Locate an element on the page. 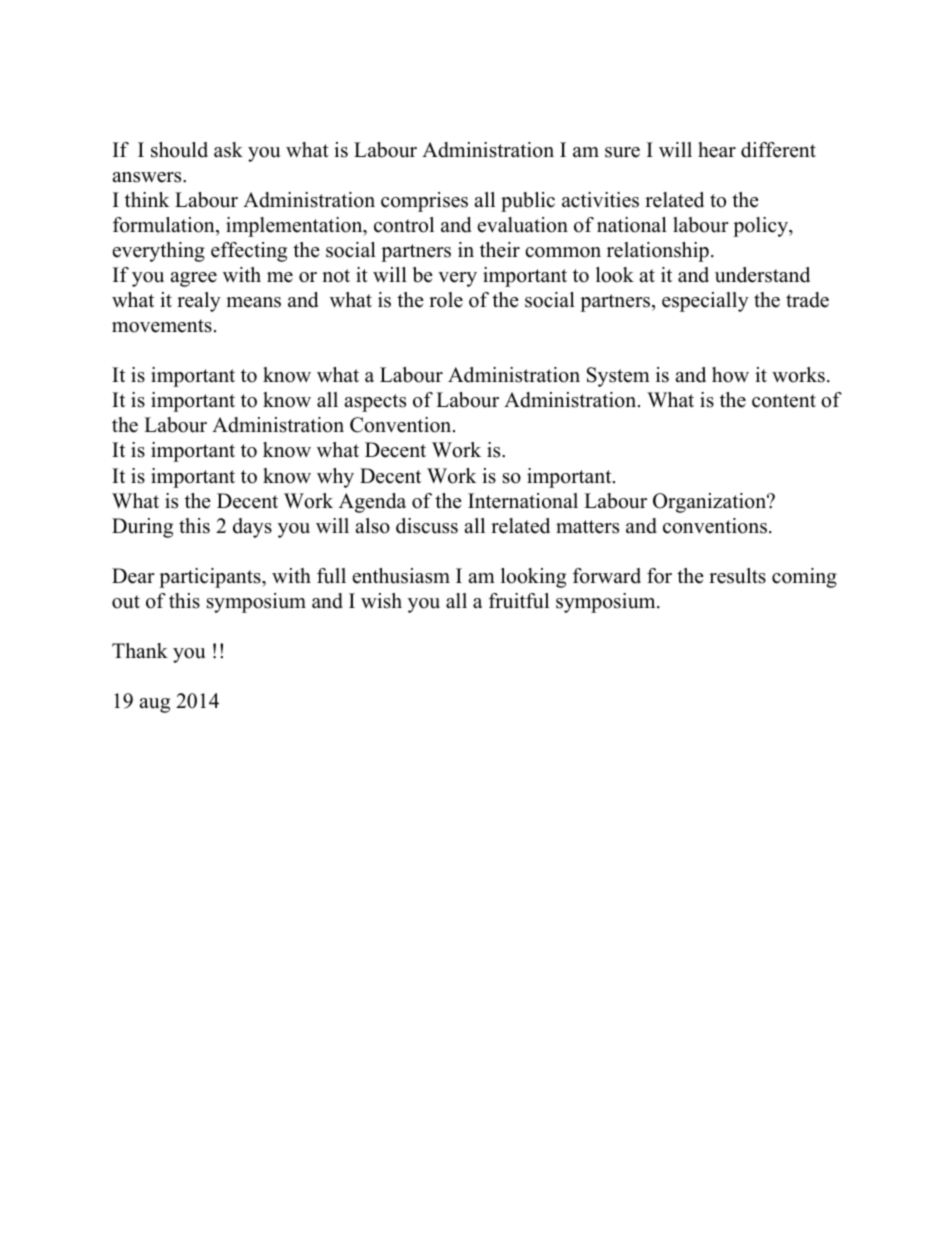 The image size is (952, 1233). comprises is located at coordinates (424, 202).
